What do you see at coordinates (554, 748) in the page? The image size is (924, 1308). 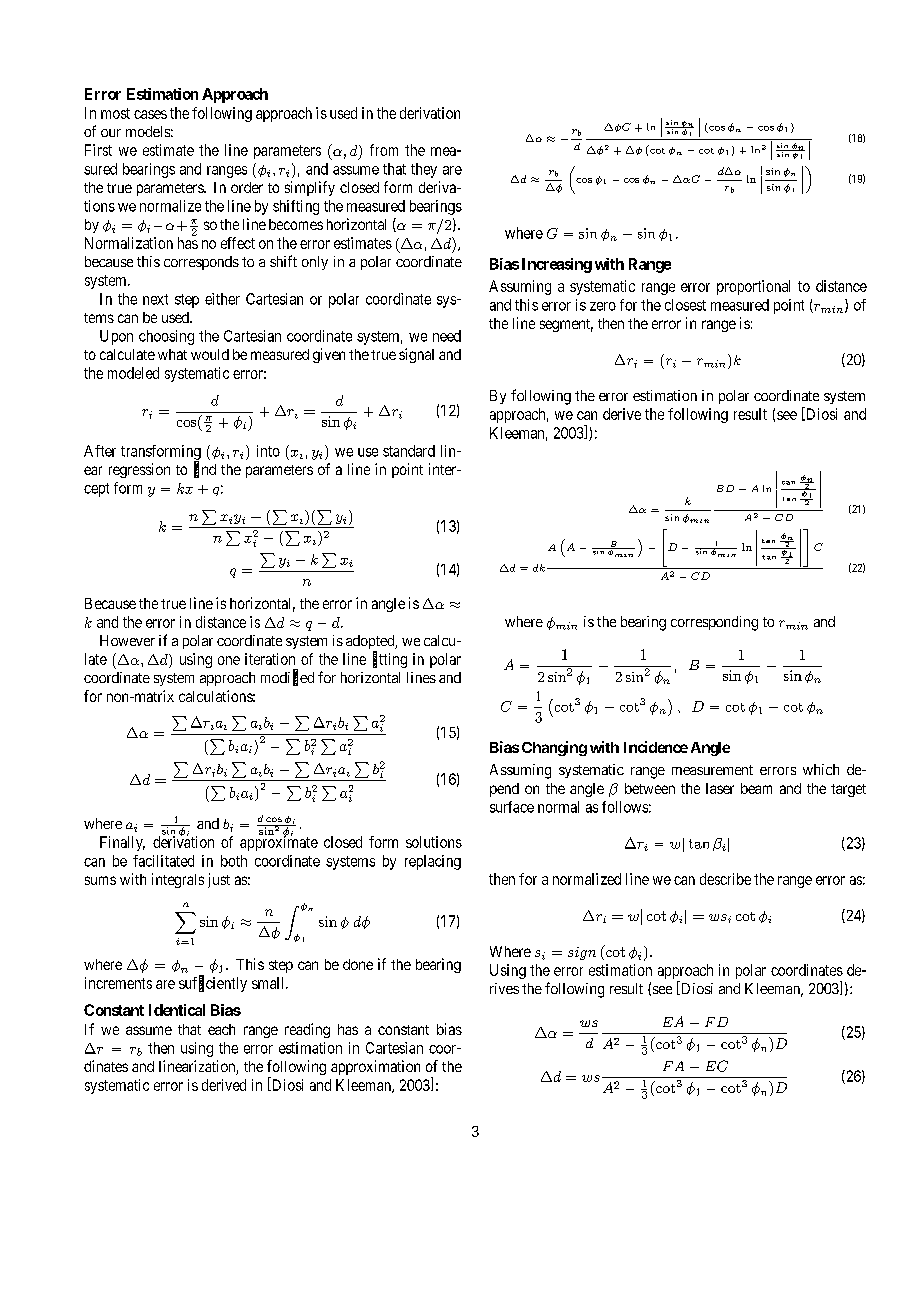 I see `Changing` at bounding box center [554, 748].
